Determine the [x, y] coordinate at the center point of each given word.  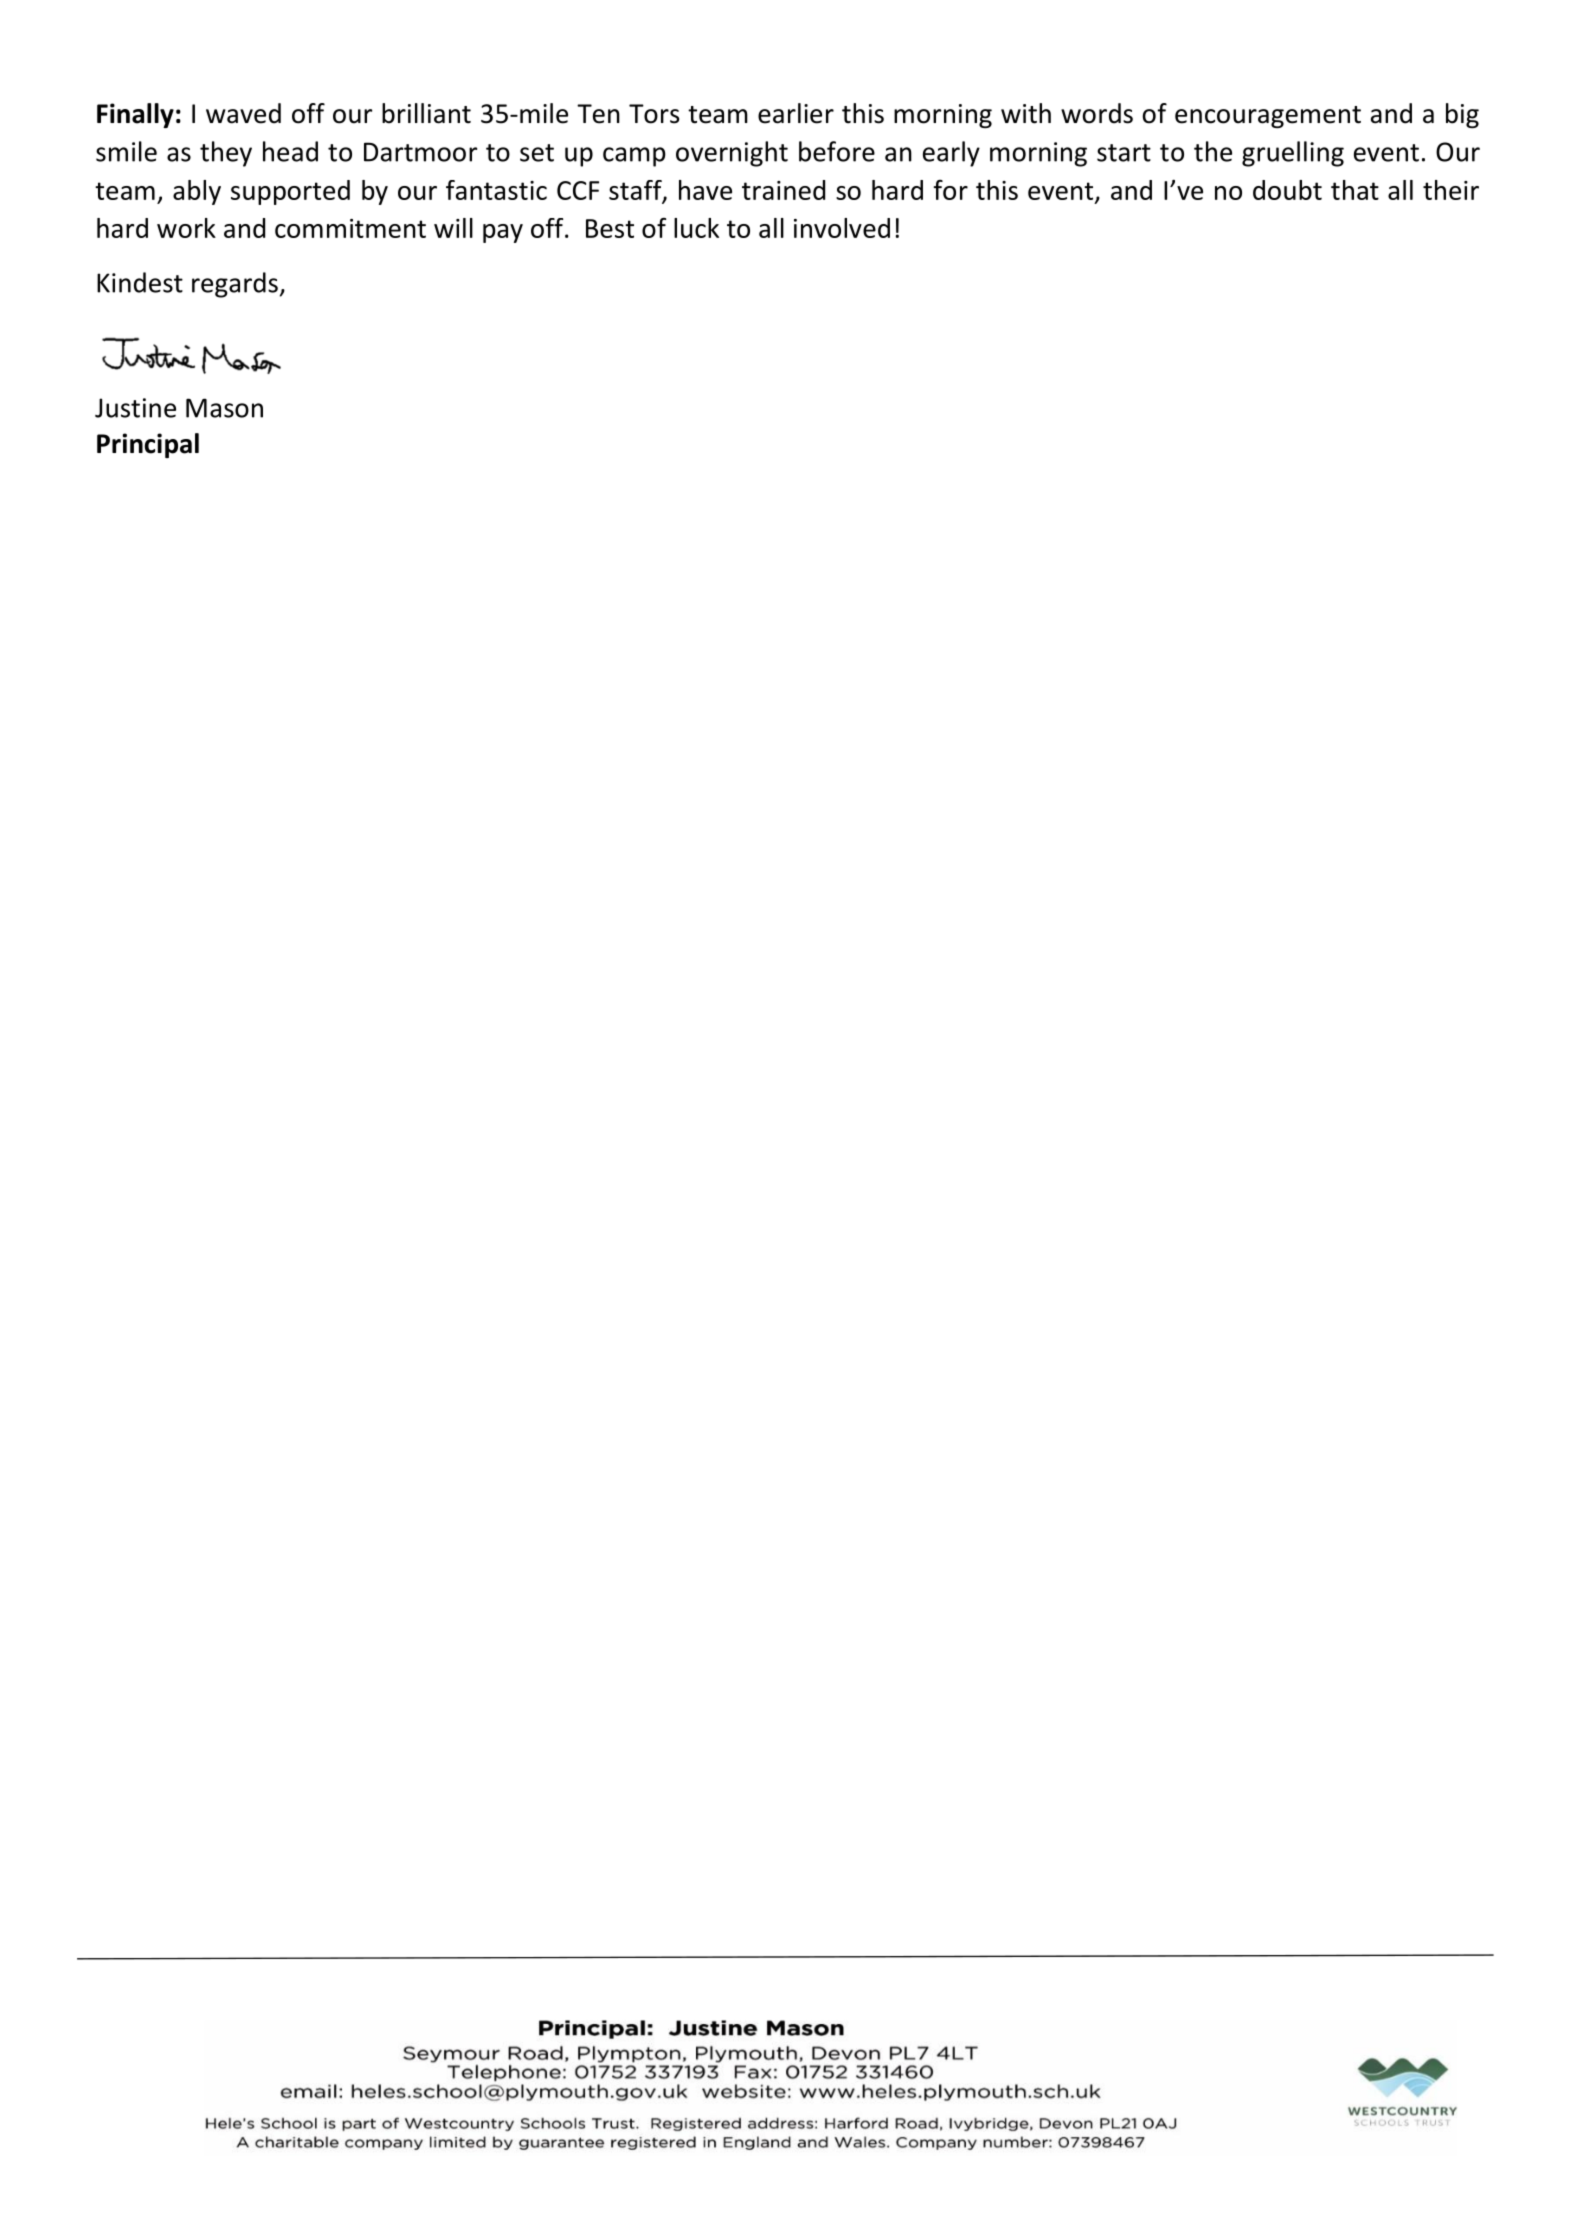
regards [235, 285]
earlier [796, 113]
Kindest [140, 282]
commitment [350, 228]
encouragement [1268, 117]
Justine [135, 408]
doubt [1287, 190]
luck [696, 228]
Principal [148, 445]
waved [243, 113]
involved [842, 228]
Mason [224, 408]
